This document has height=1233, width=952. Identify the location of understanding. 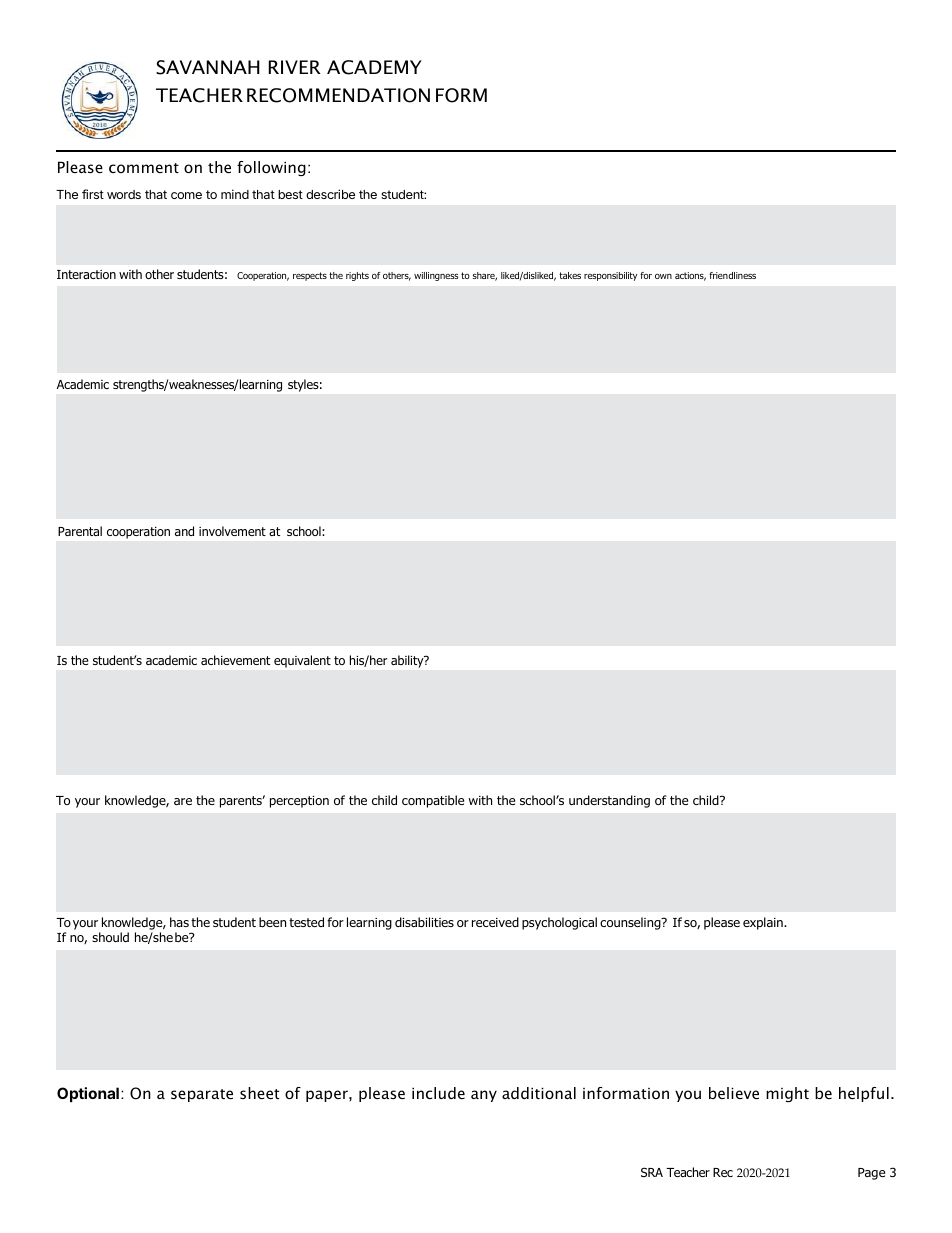
(609, 801).
